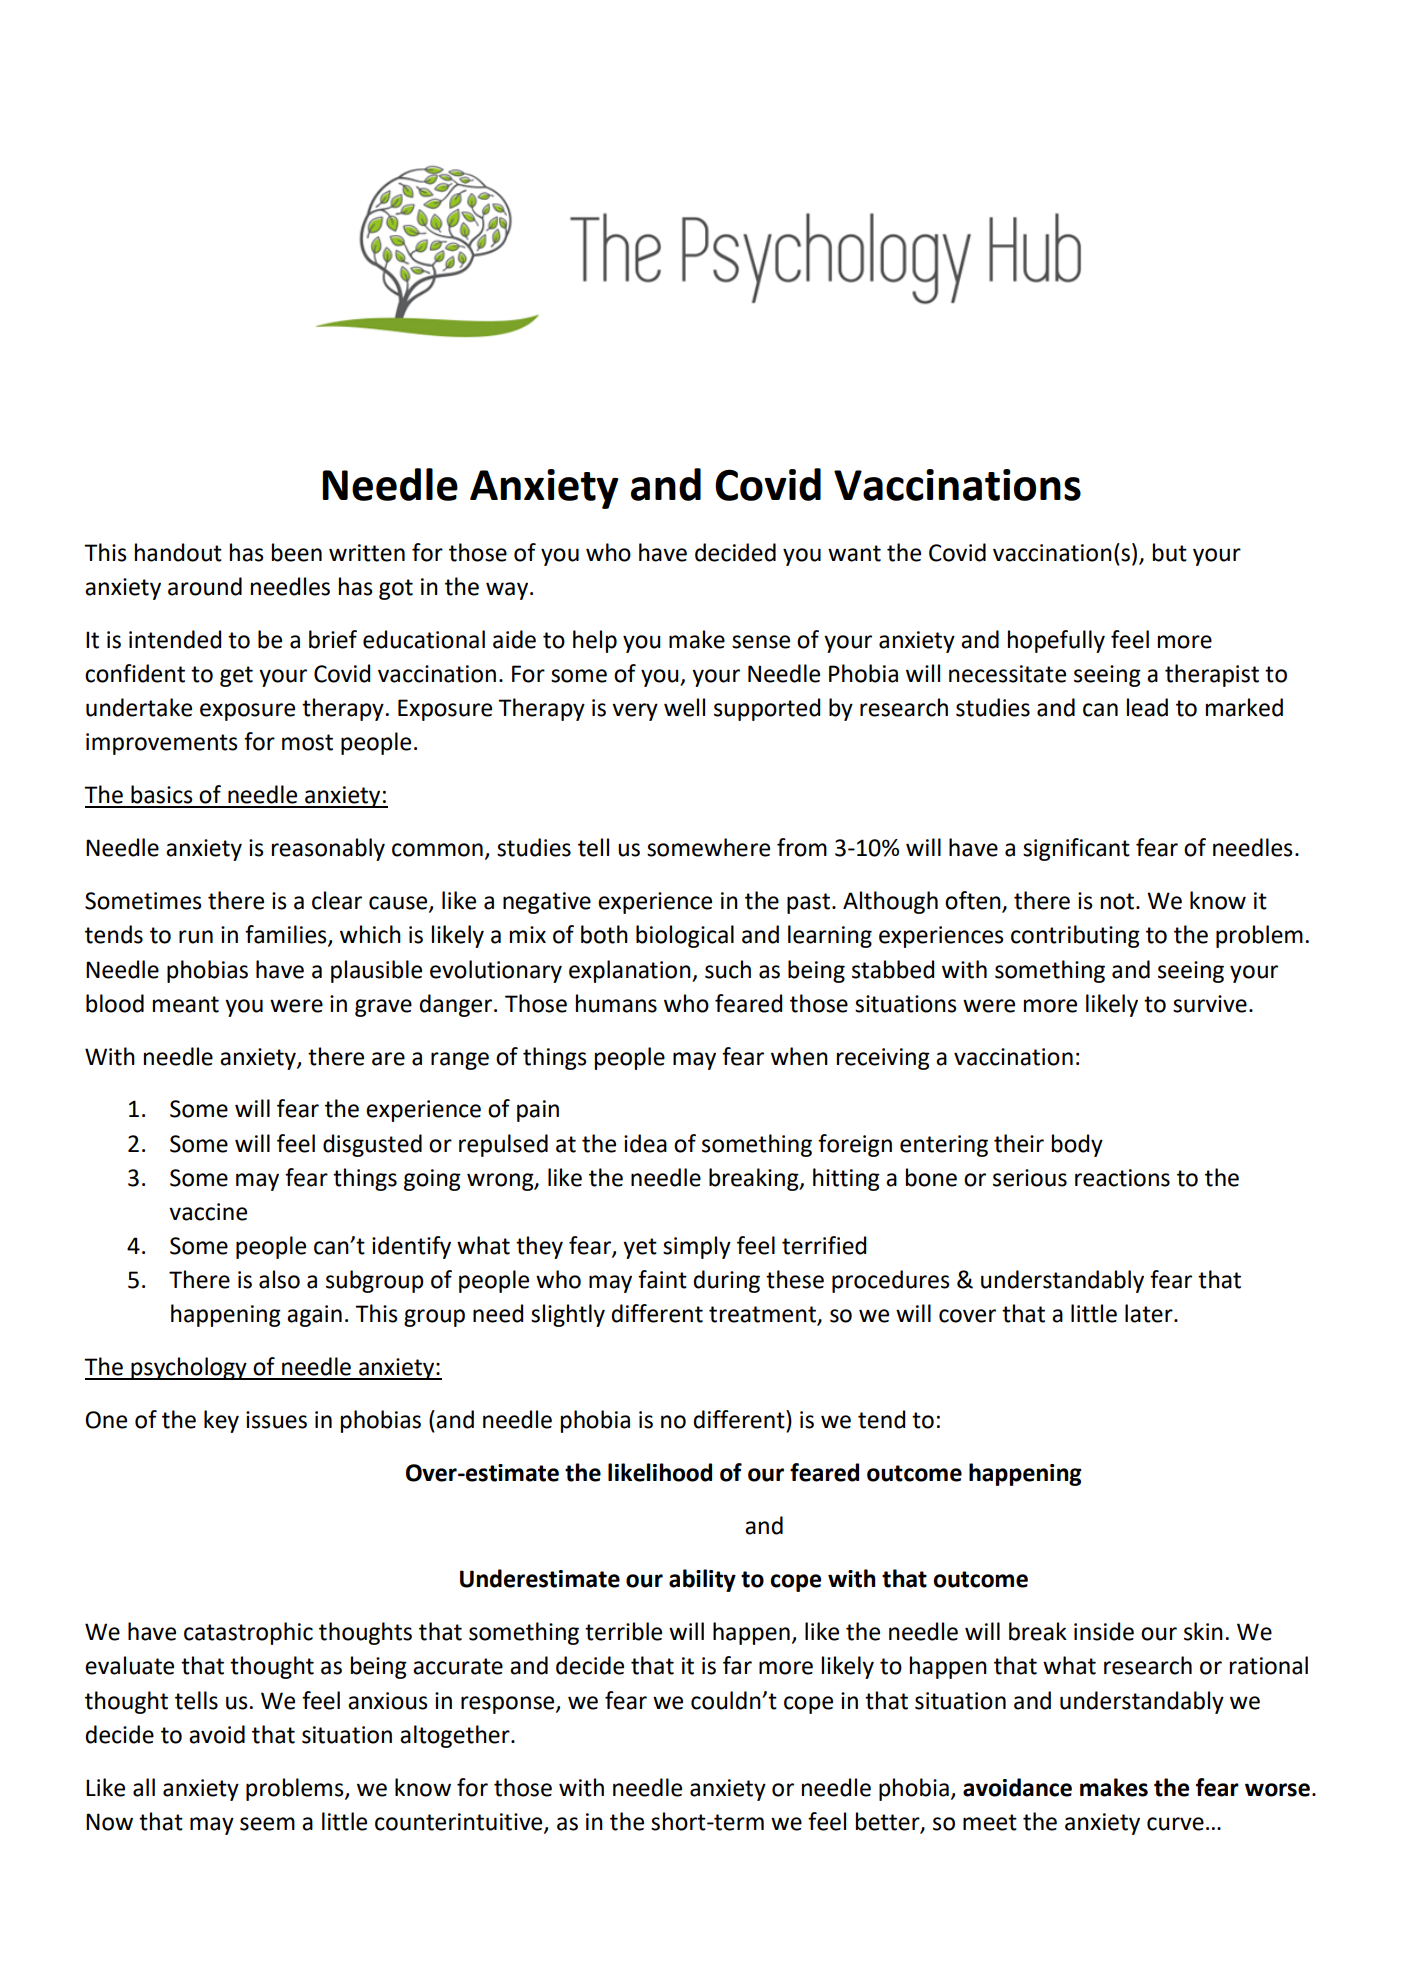  I want to click on around, so click(205, 586).
